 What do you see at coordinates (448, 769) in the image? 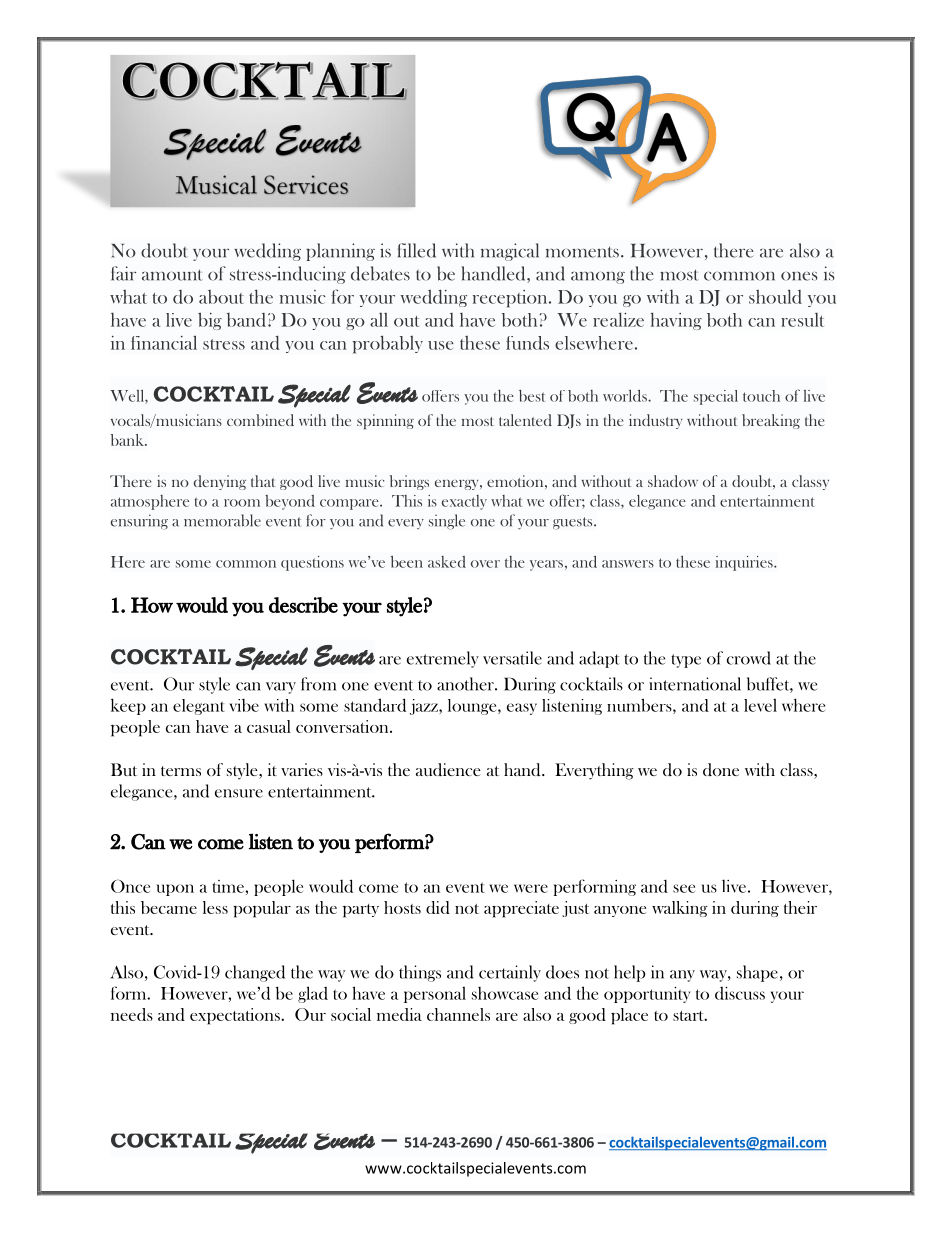
I see `audience` at bounding box center [448, 769].
